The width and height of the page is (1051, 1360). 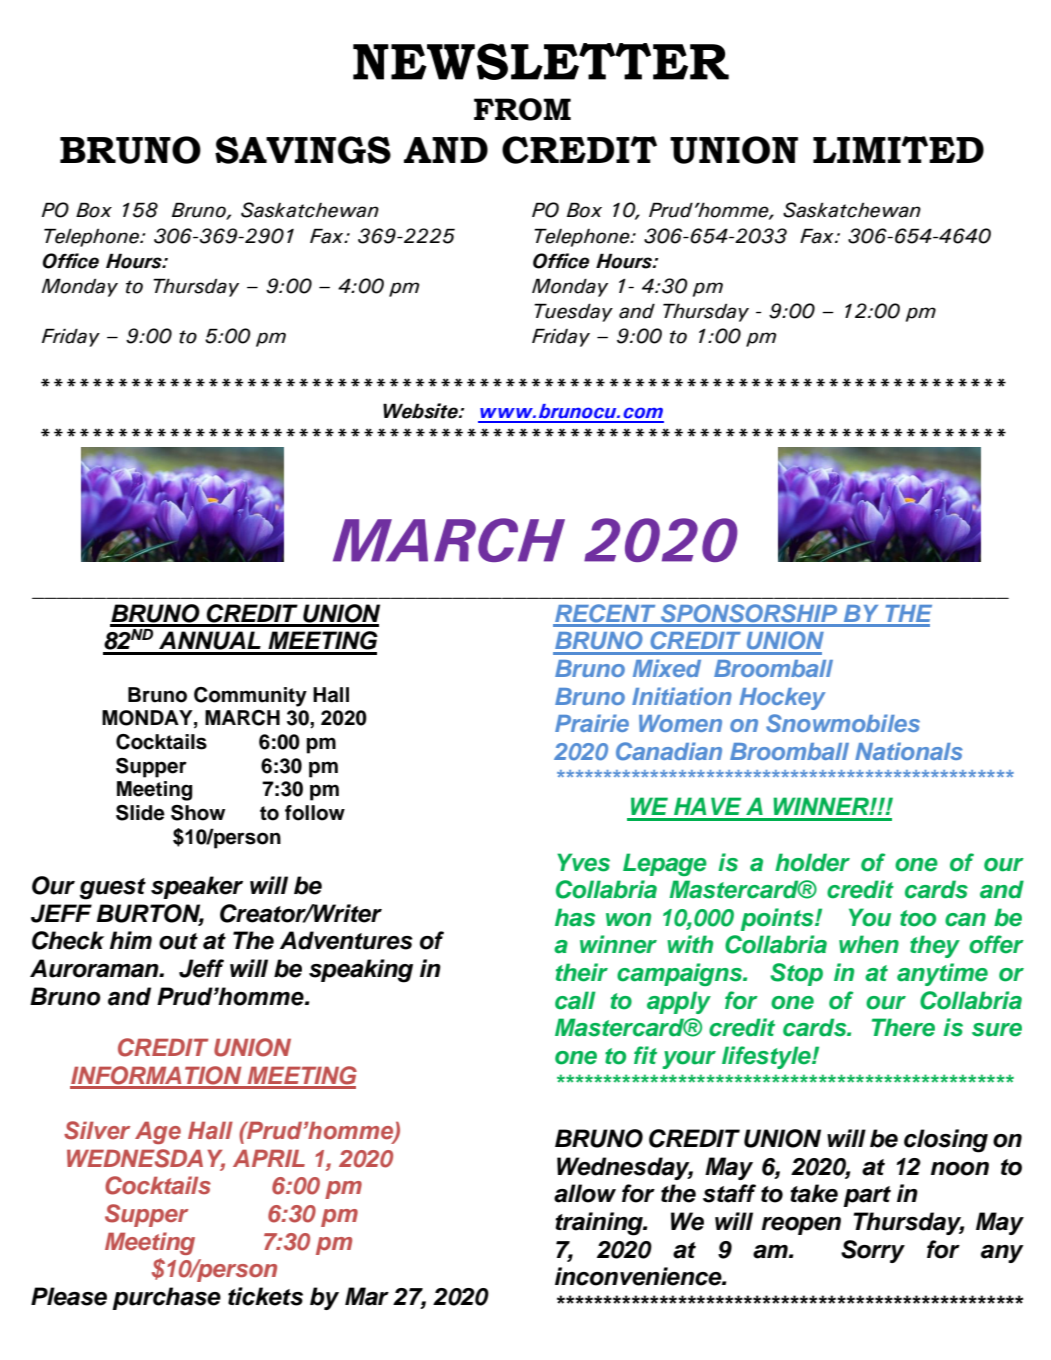 What do you see at coordinates (573, 312) in the page?
I see `Tuesday` at bounding box center [573, 312].
